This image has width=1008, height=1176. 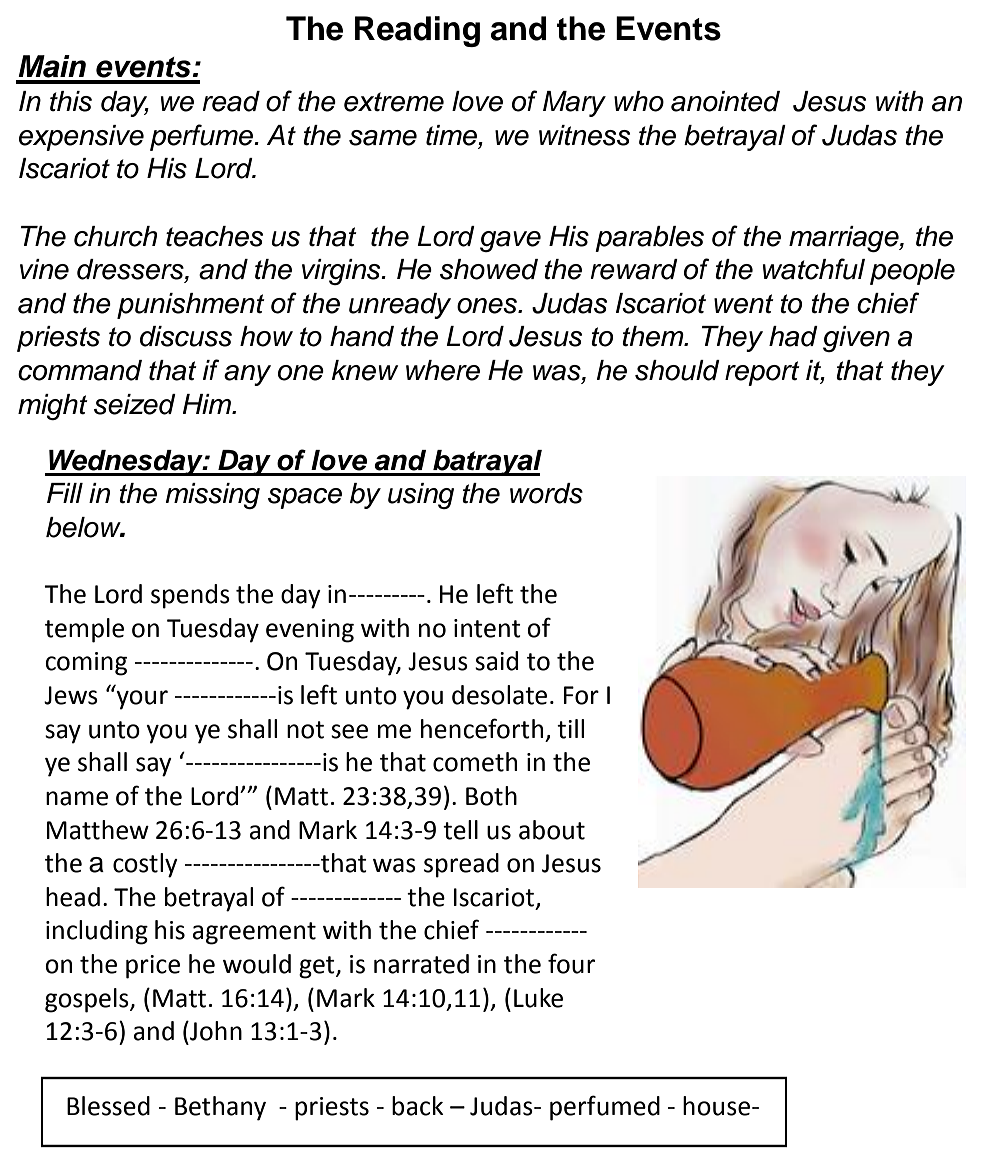 I want to click on Blessed, so click(x=108, y=1106).
